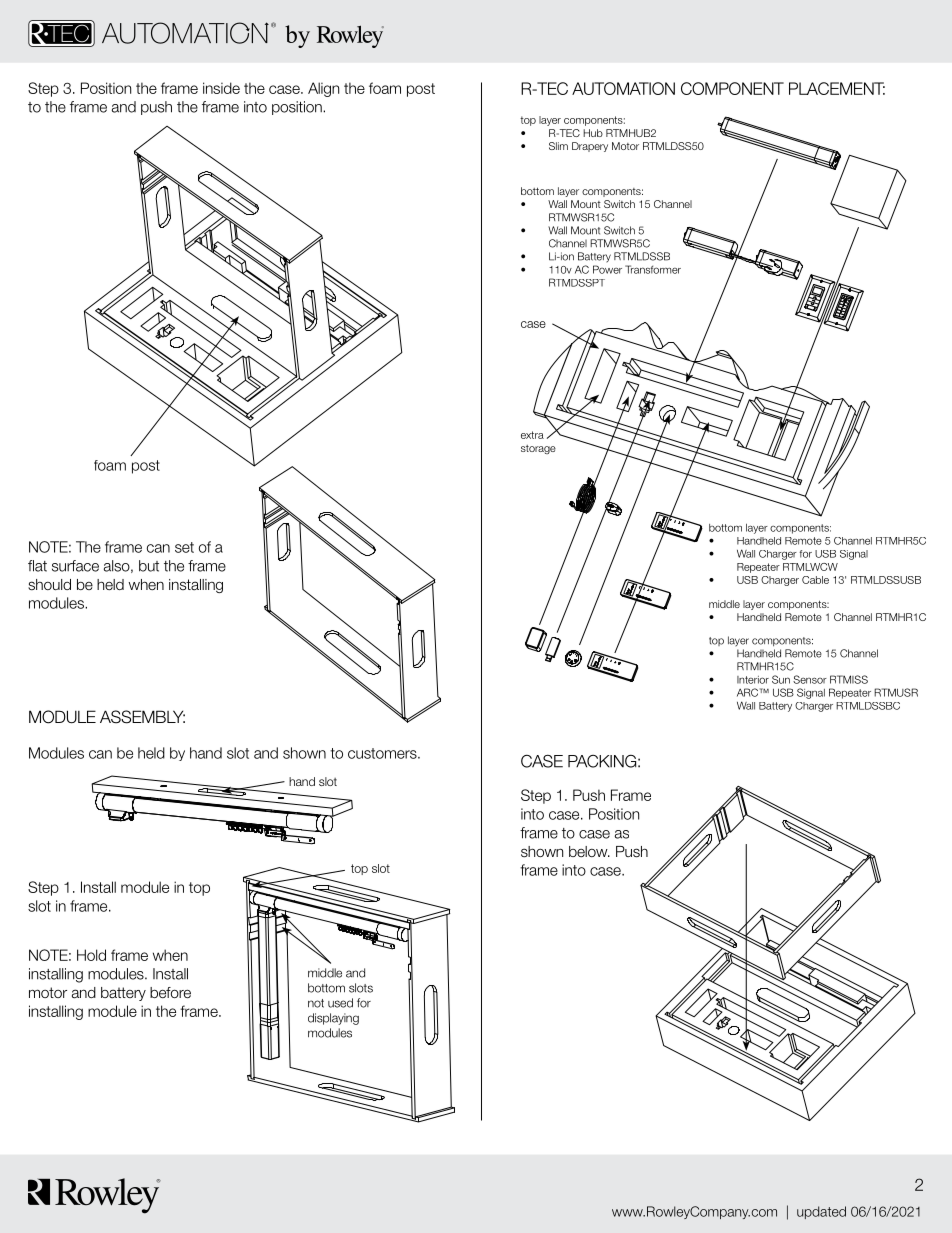 Image resolution: width=952 pixels, height=1233 pixels. I want to click on Transformer, so click(653, 269).
